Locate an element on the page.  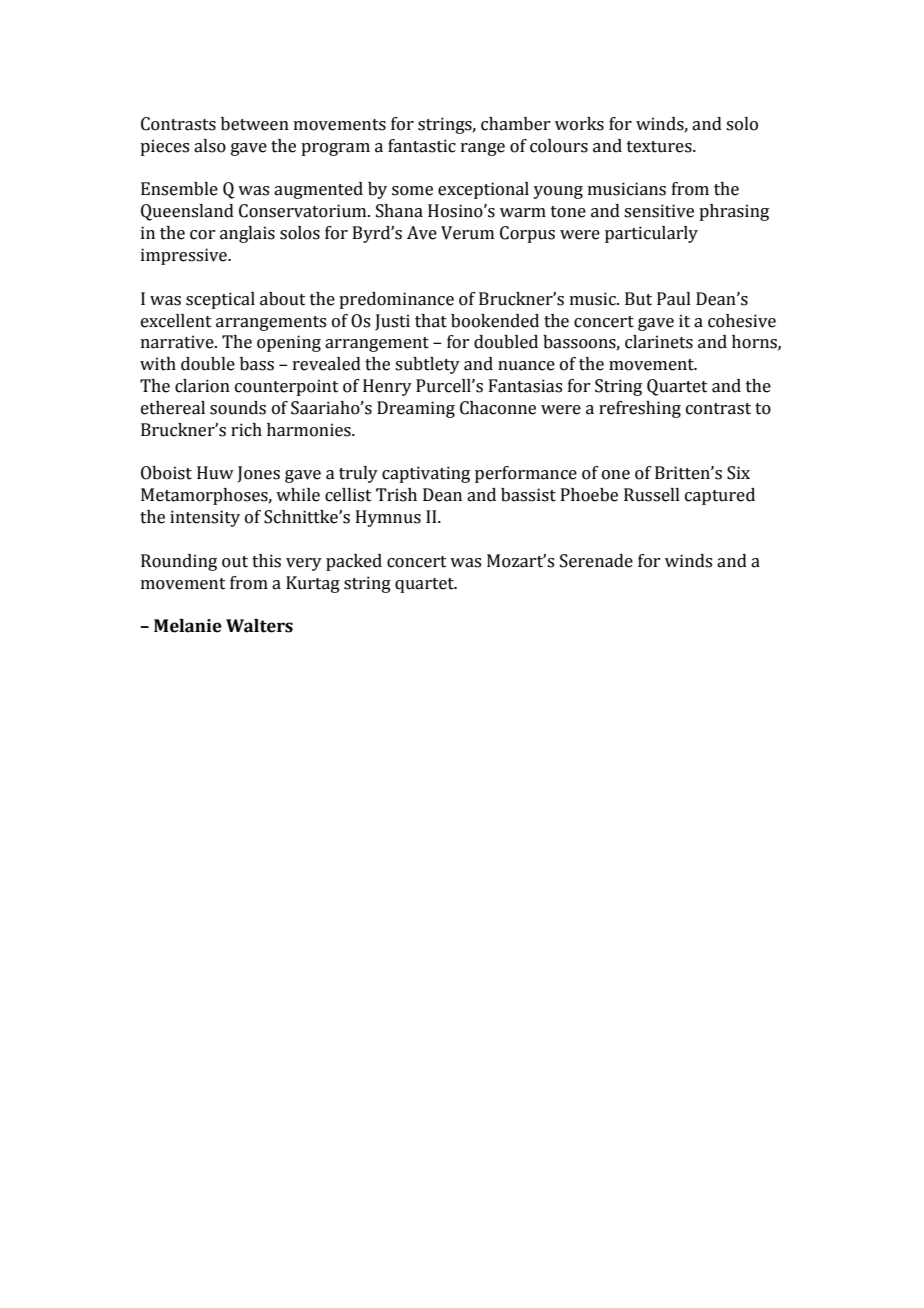
also is located at coordinates (210, 146).
